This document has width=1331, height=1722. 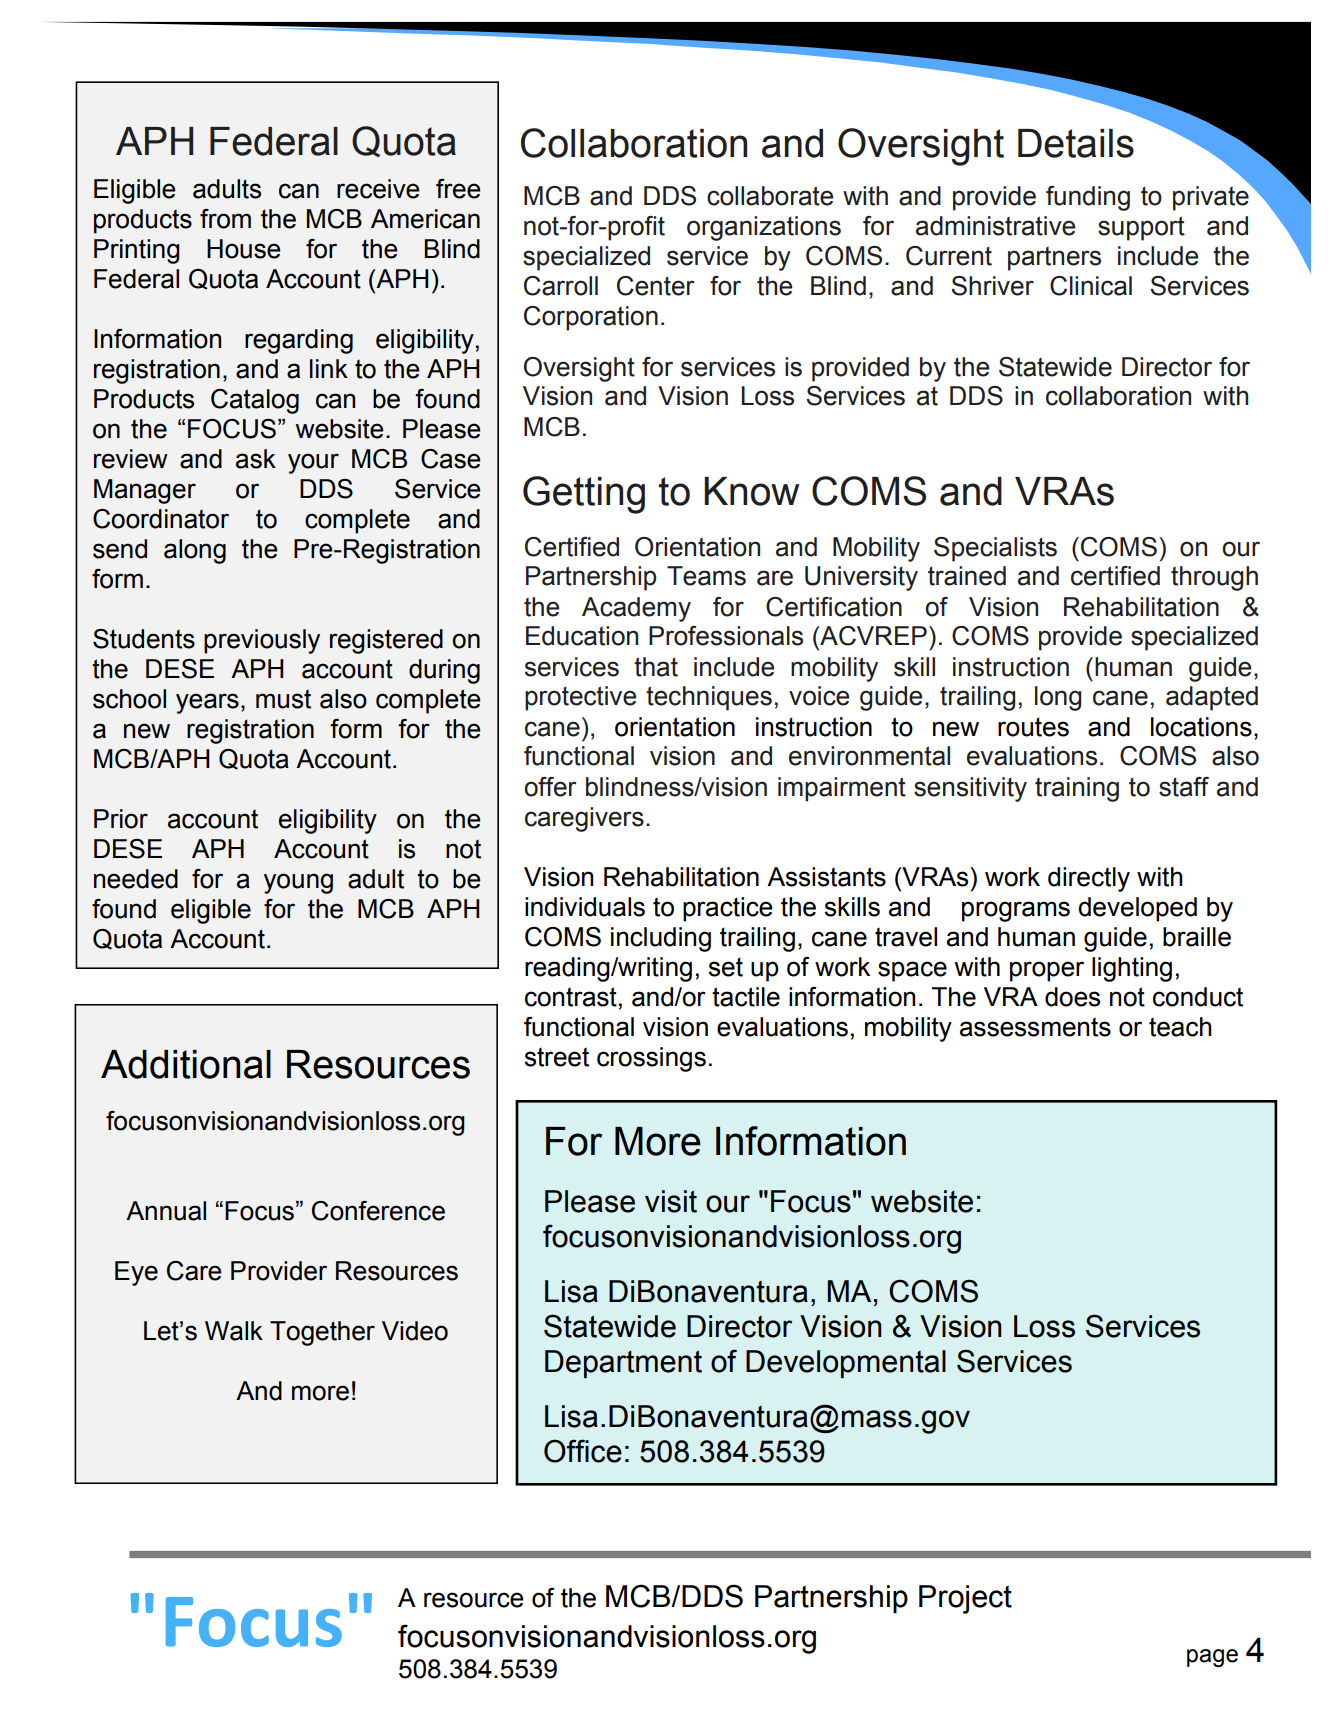 I want to click on Office, so click(x=583, y=1451).
